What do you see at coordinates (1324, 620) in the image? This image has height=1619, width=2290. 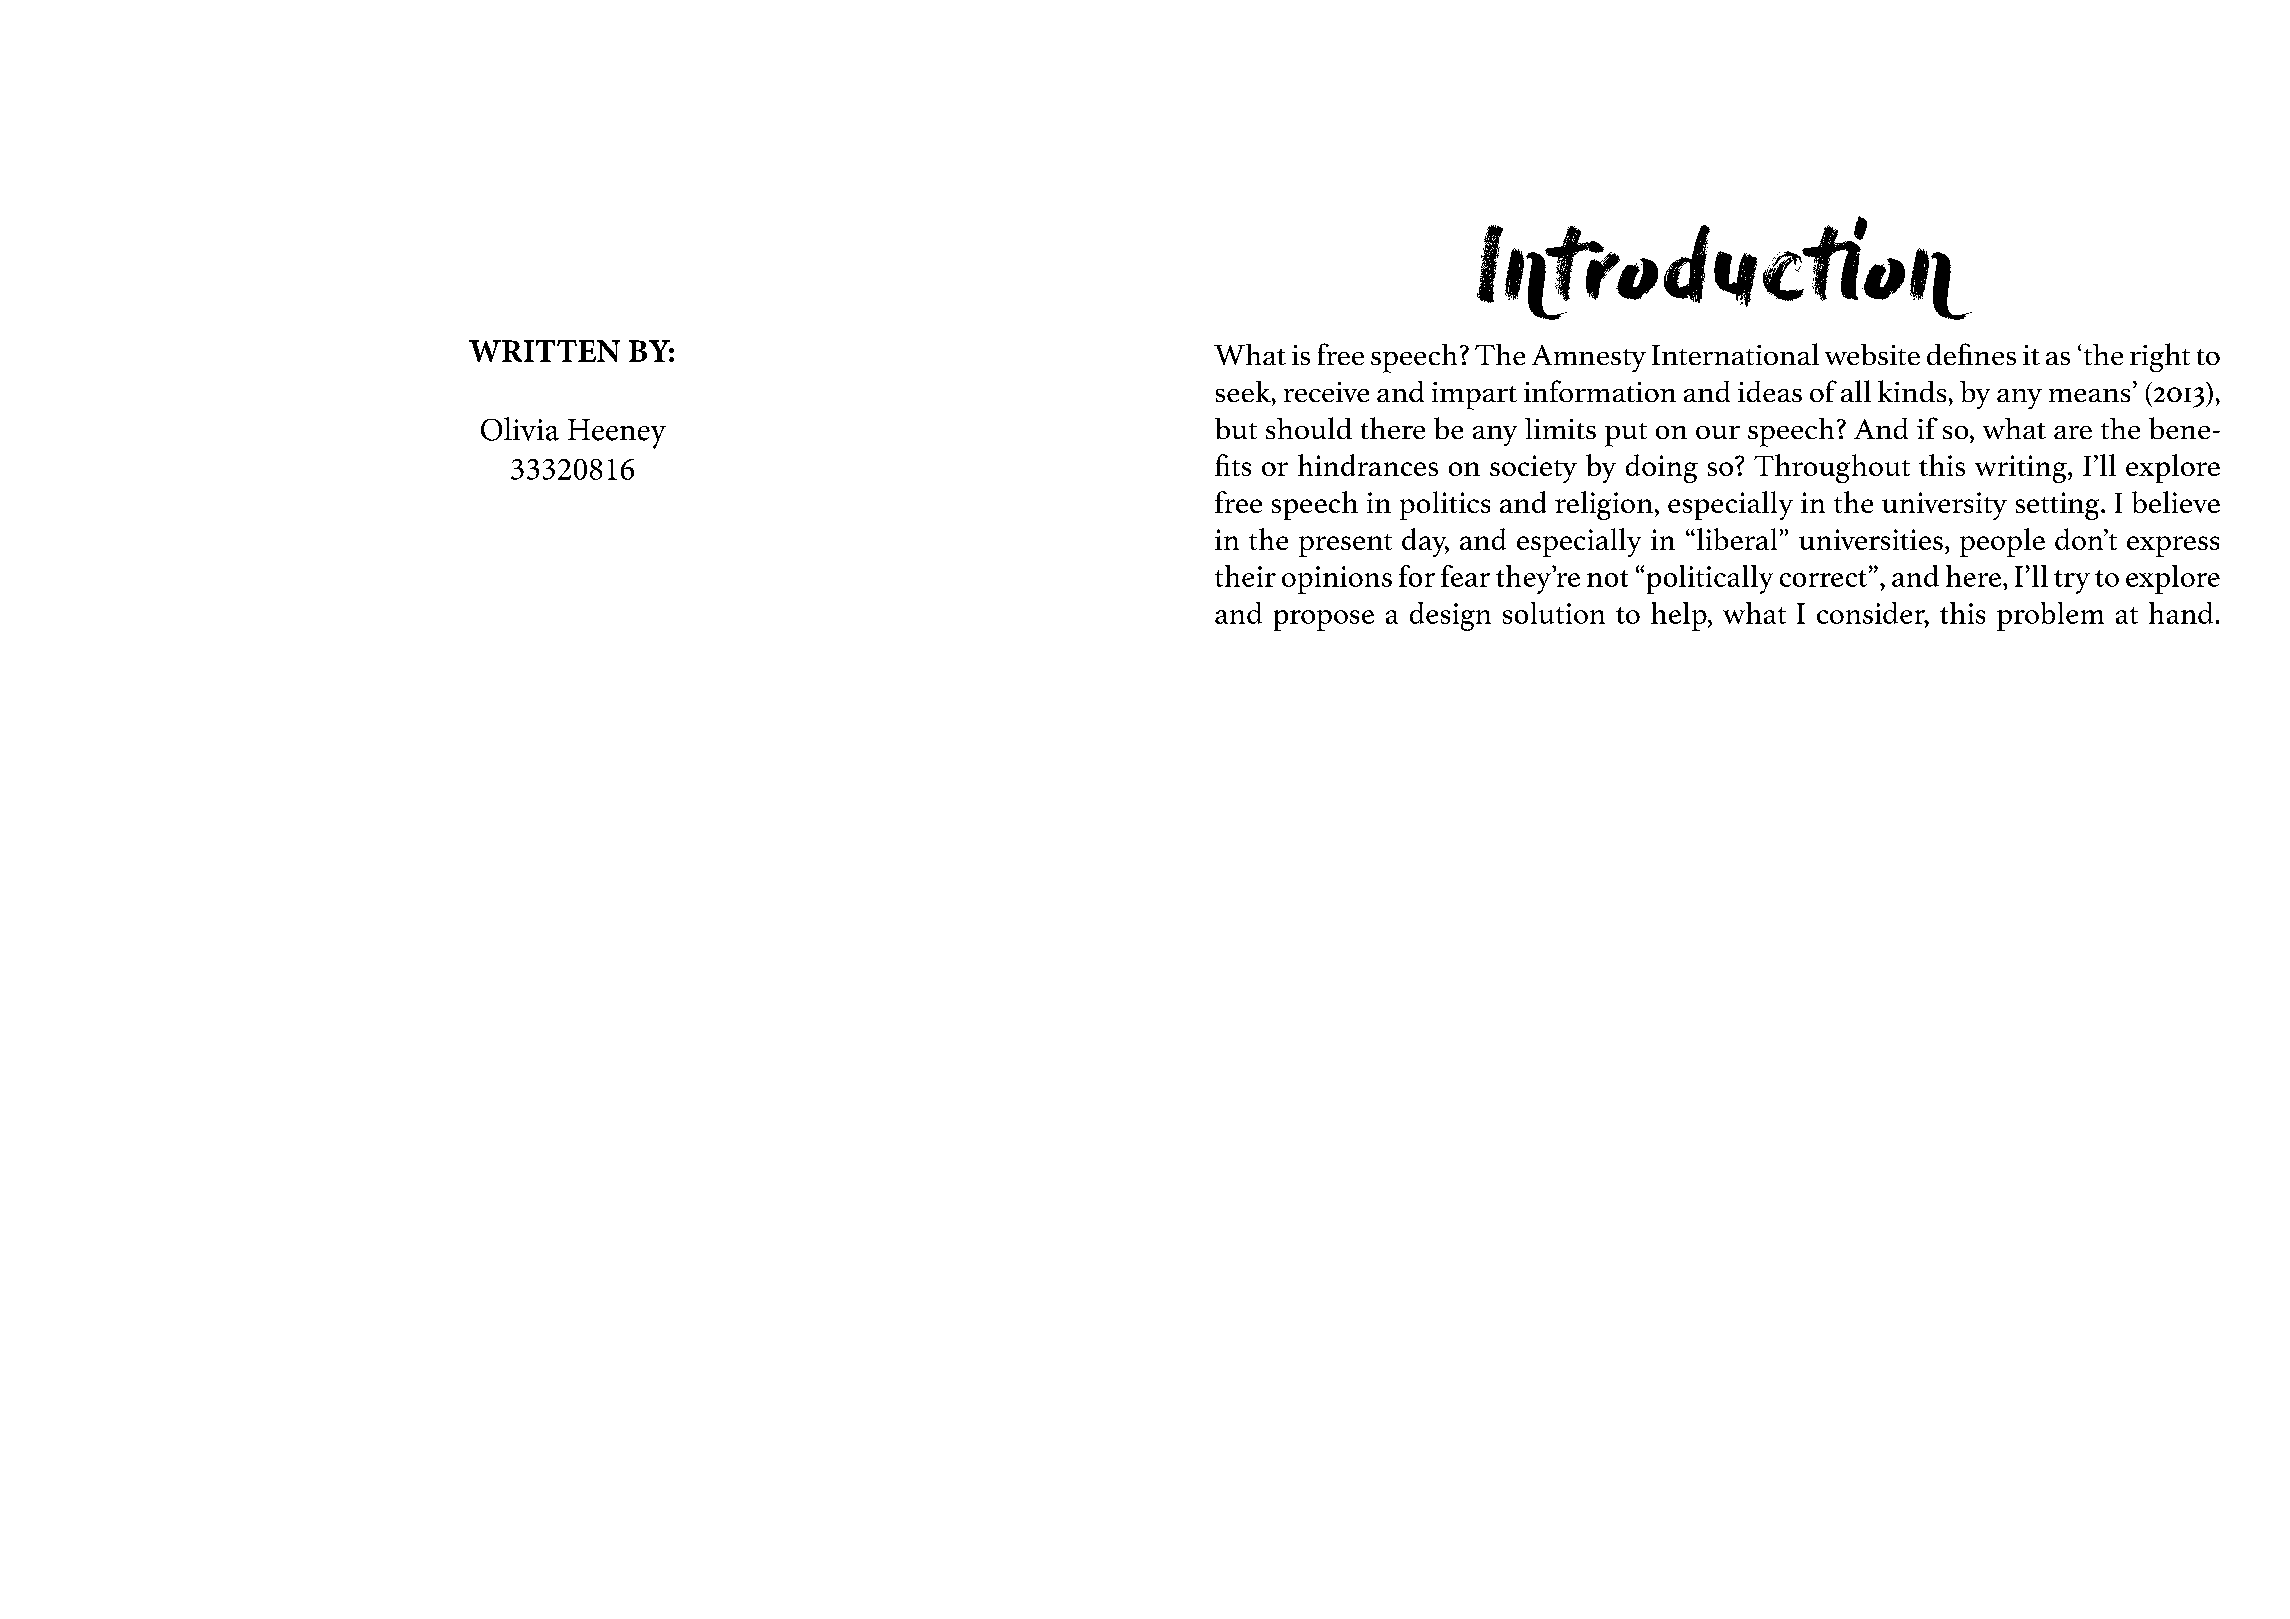 I see `propose` at bounding box center [1324, 620].
